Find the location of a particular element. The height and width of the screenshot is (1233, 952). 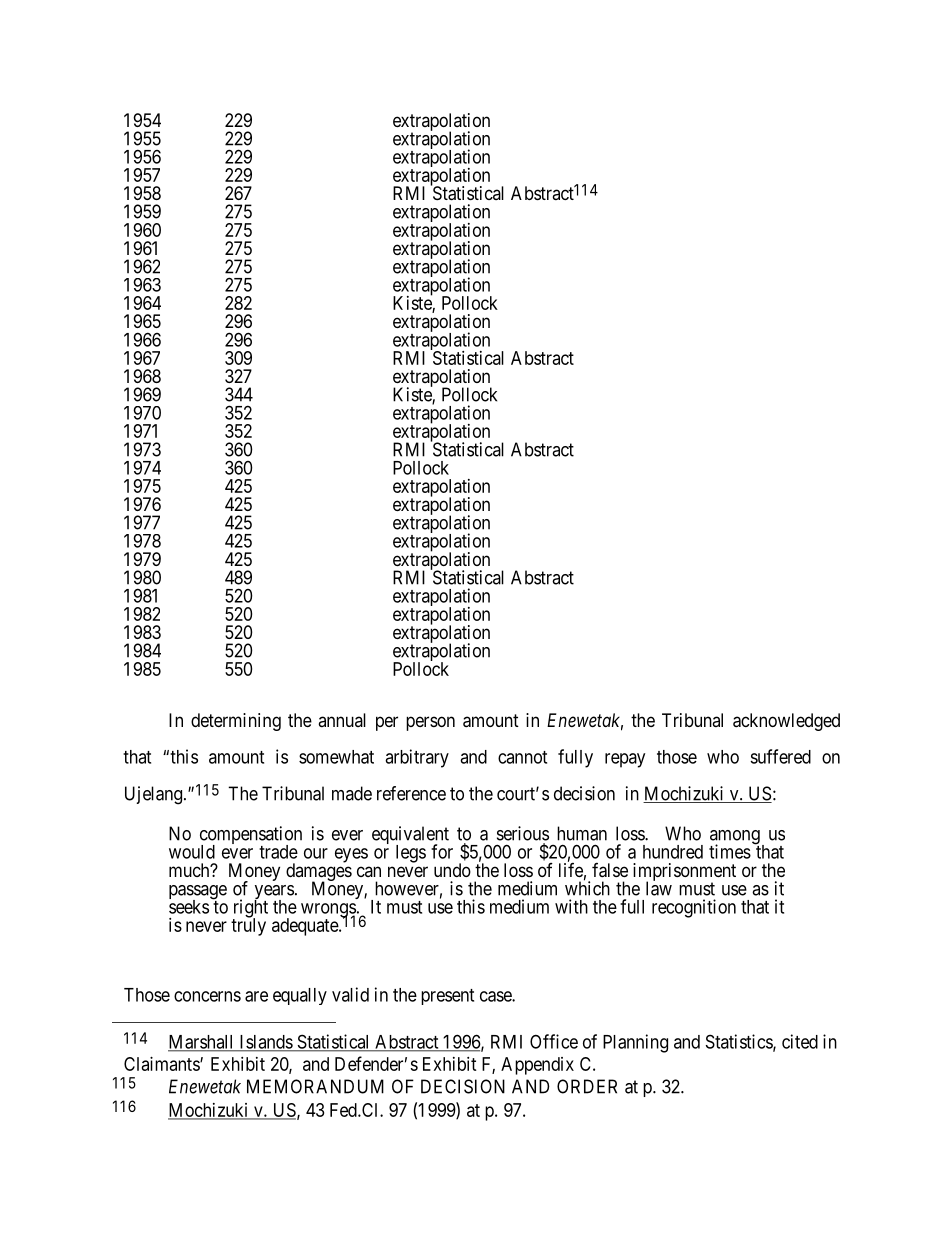

determining is located at coordinates (236, 722).
